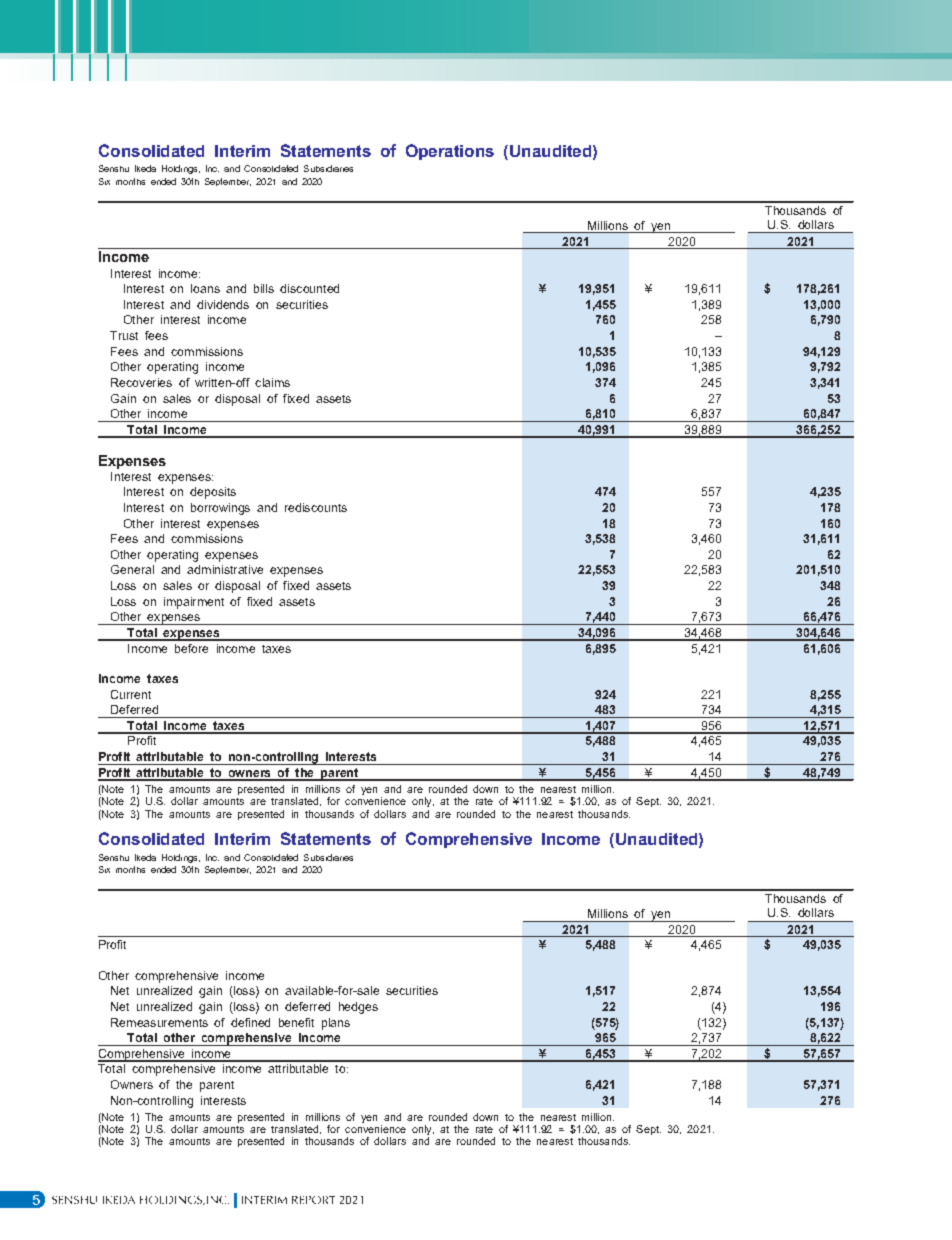 The width and height of the screenshot is (952, 1240). What do you see at coordinates (250, 1022) in the screenshot?
I see `defined` at bounding box center [250, 1022].
